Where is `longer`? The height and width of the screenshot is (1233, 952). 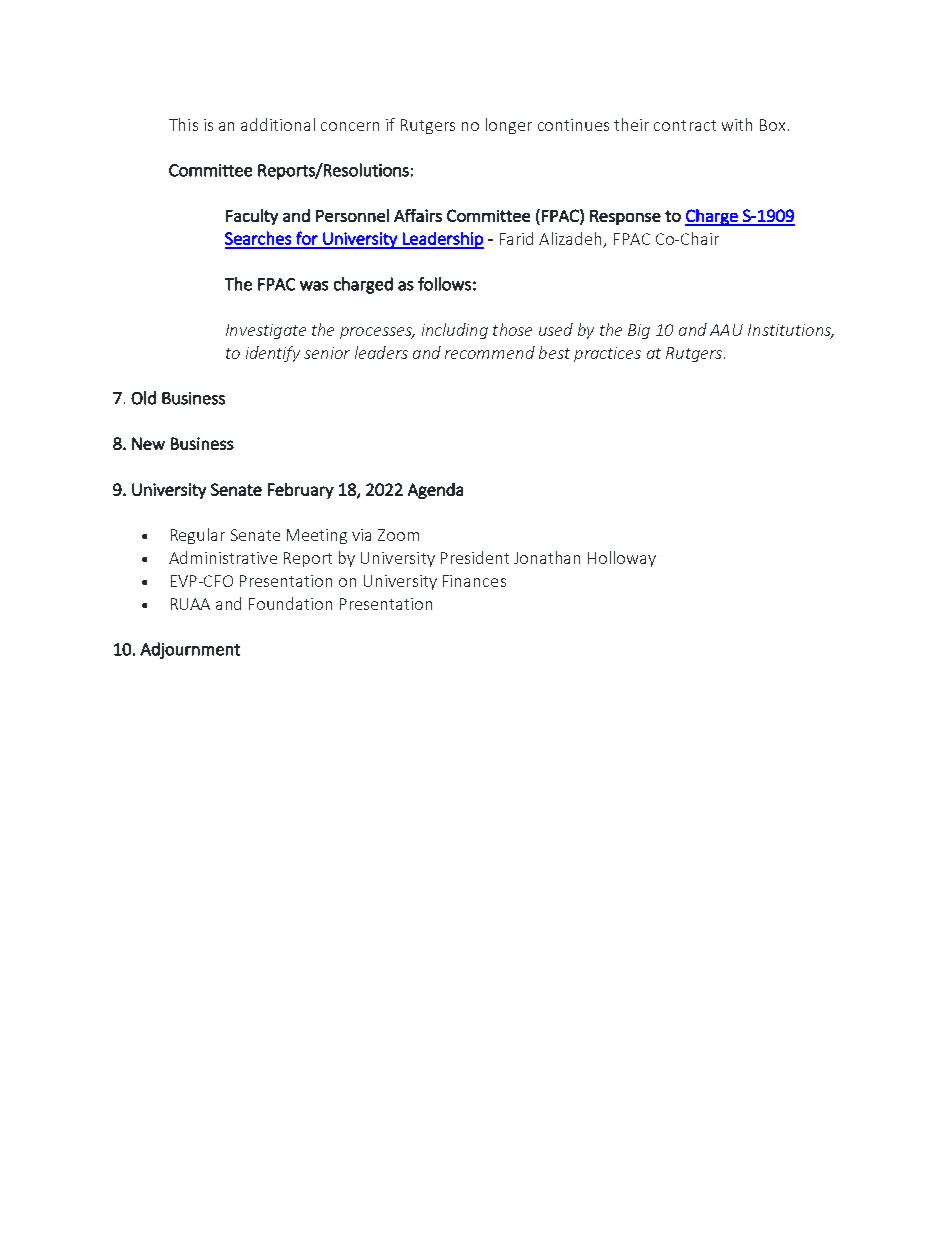 longer is located at coordinates (509, 126).
